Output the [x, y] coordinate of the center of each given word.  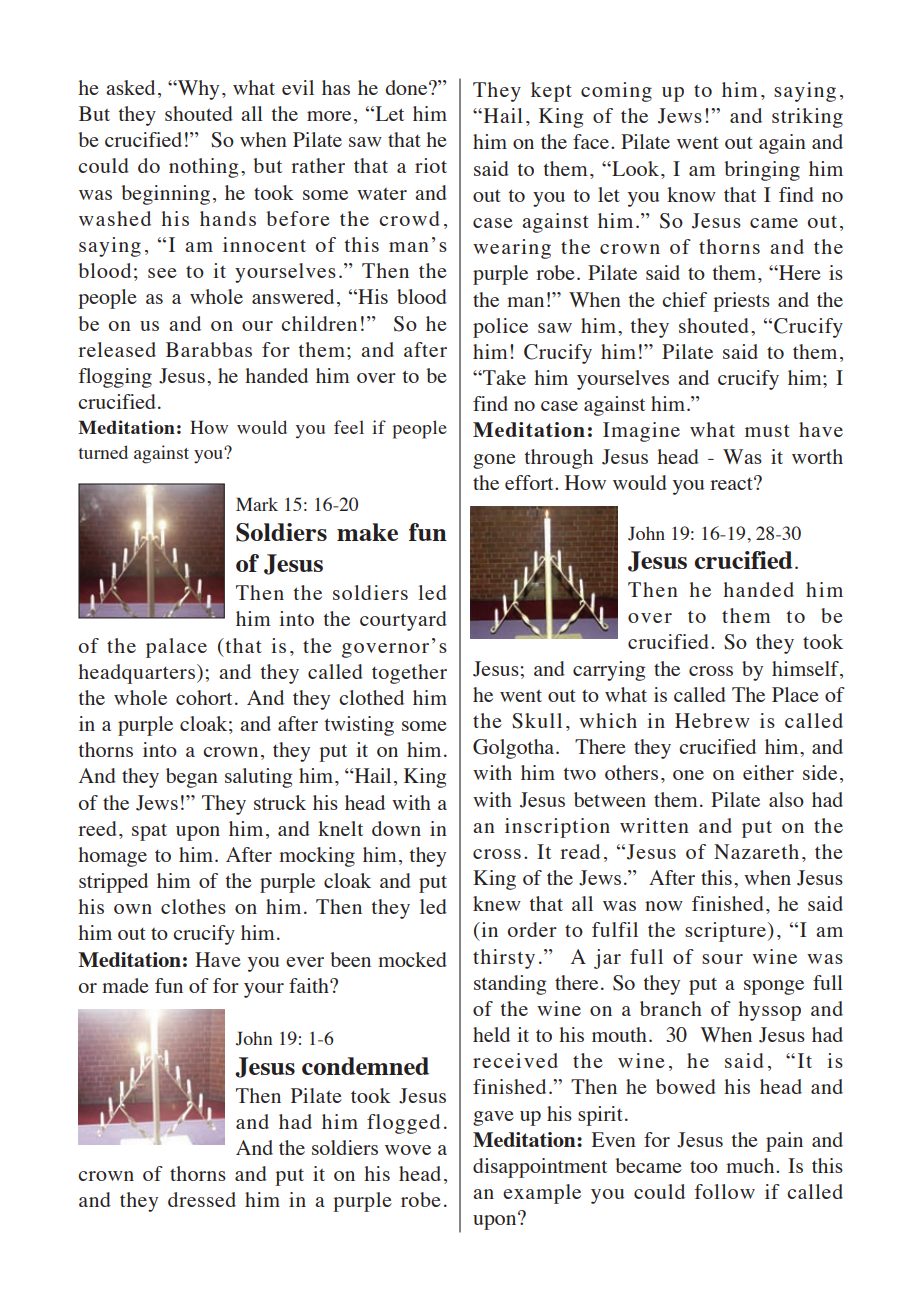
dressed [202, 1199]
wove [408, 1150]
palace [176, 648]
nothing [203, 168]
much [751, 1165]
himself [806, 668]
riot [431, 165]
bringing [762, 171]
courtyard [403, 621]
